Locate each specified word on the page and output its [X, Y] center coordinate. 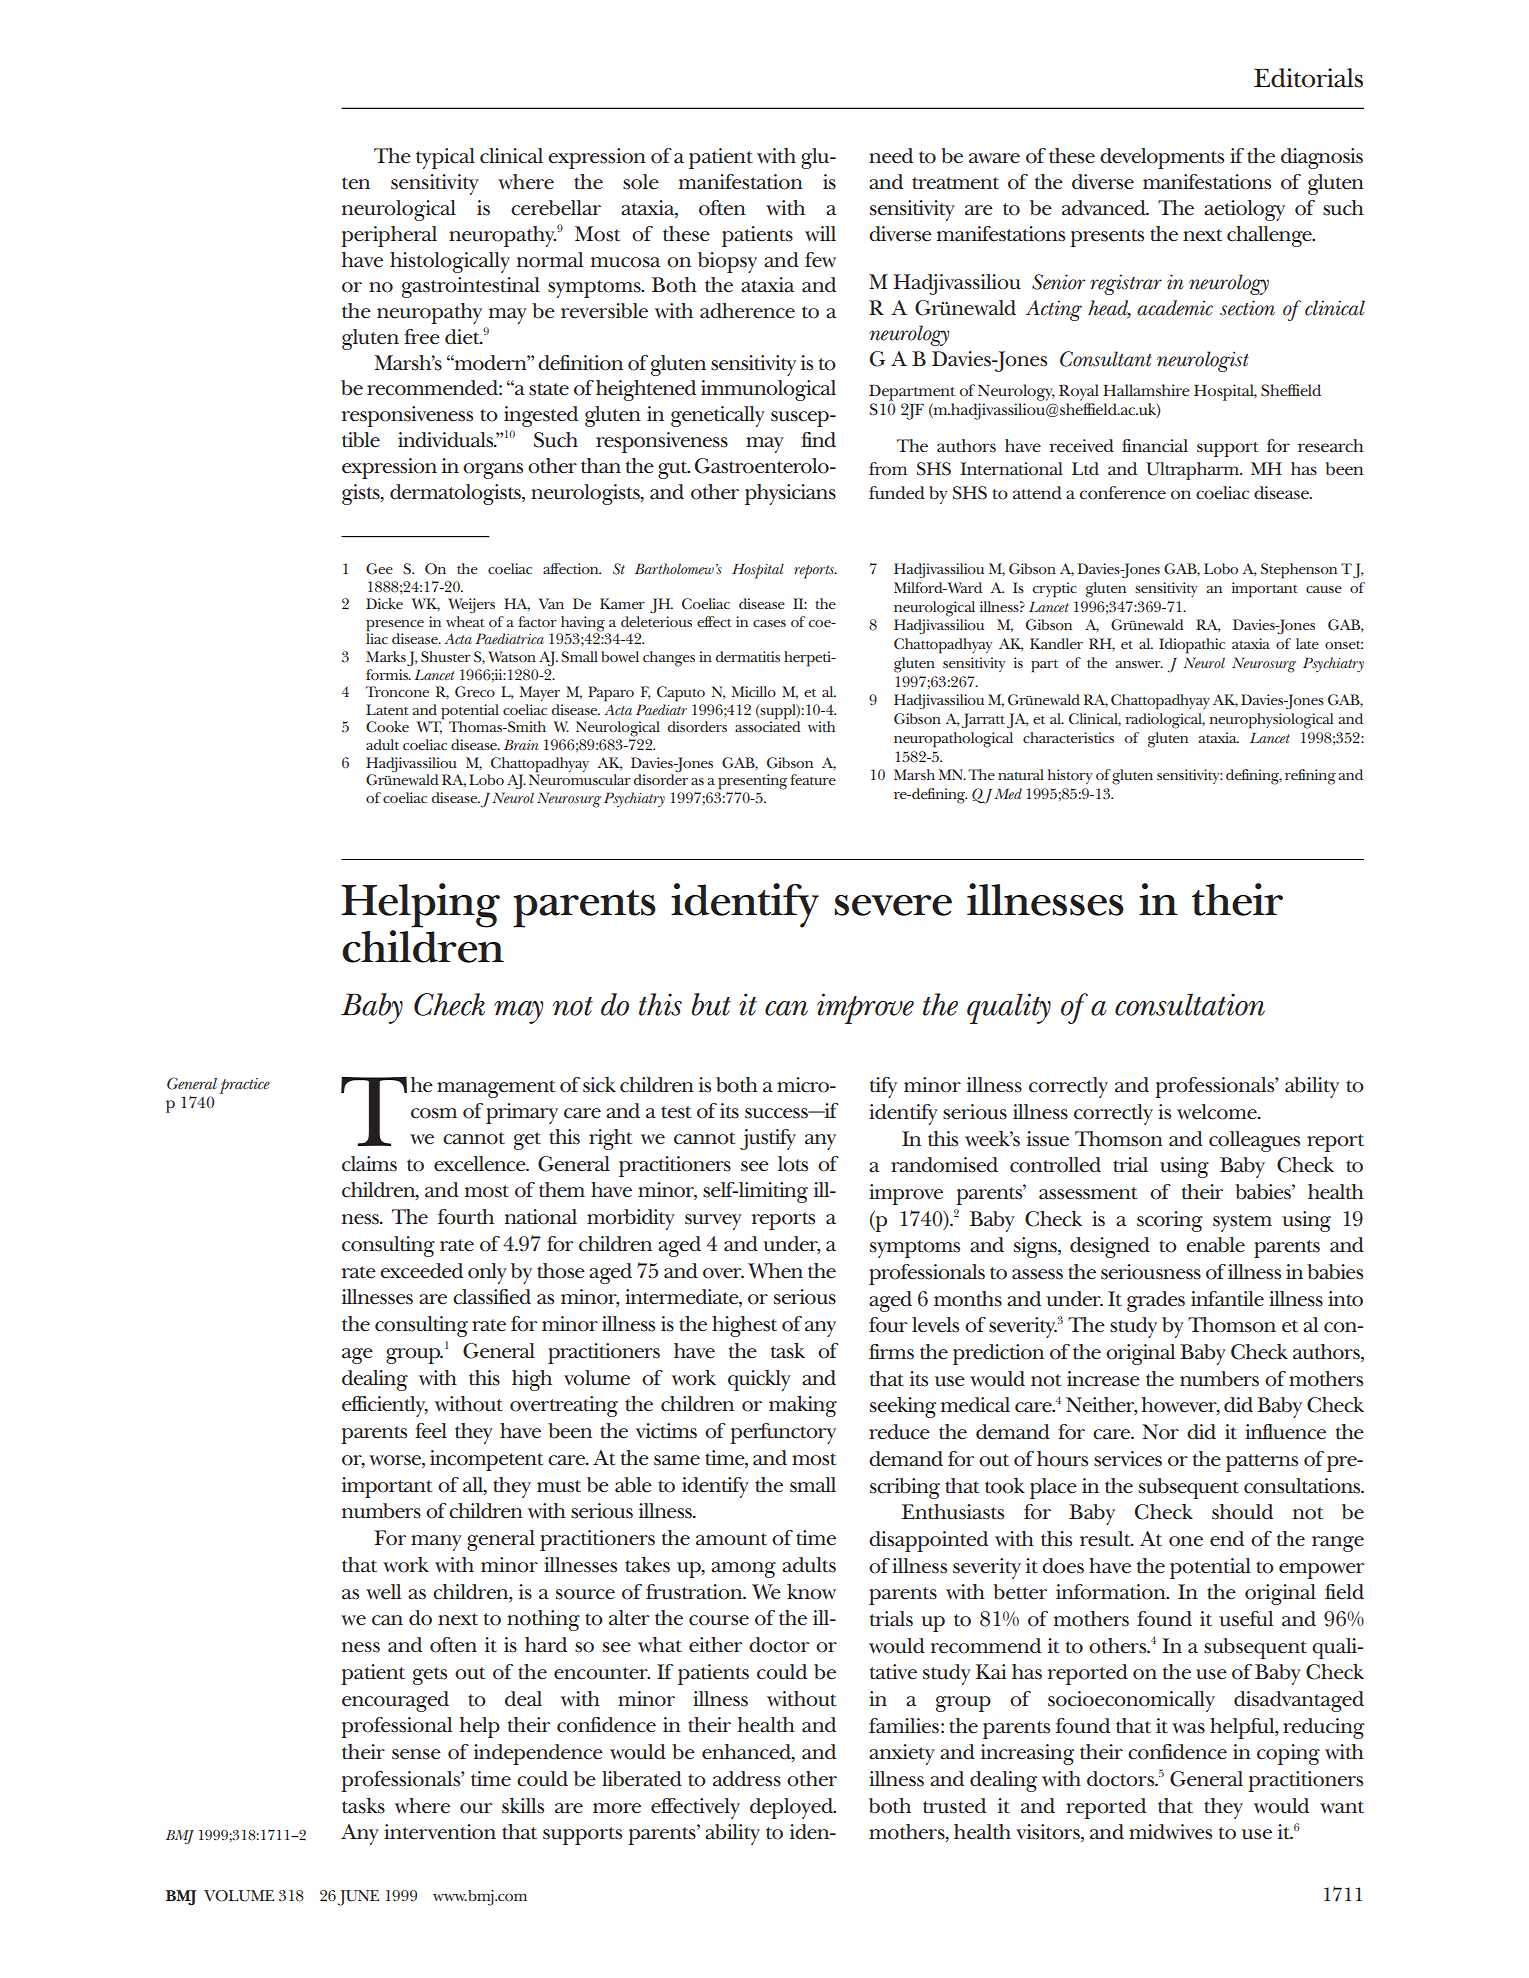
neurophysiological [1271, 721]
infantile [1227, 1299]
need [891, 156]
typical [445, 158]
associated [768, 725]
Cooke [387, 727]
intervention [440, 1832]
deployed [792, 1808]
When [775, 1271]
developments [1162, 158]
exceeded [421, 1271]
